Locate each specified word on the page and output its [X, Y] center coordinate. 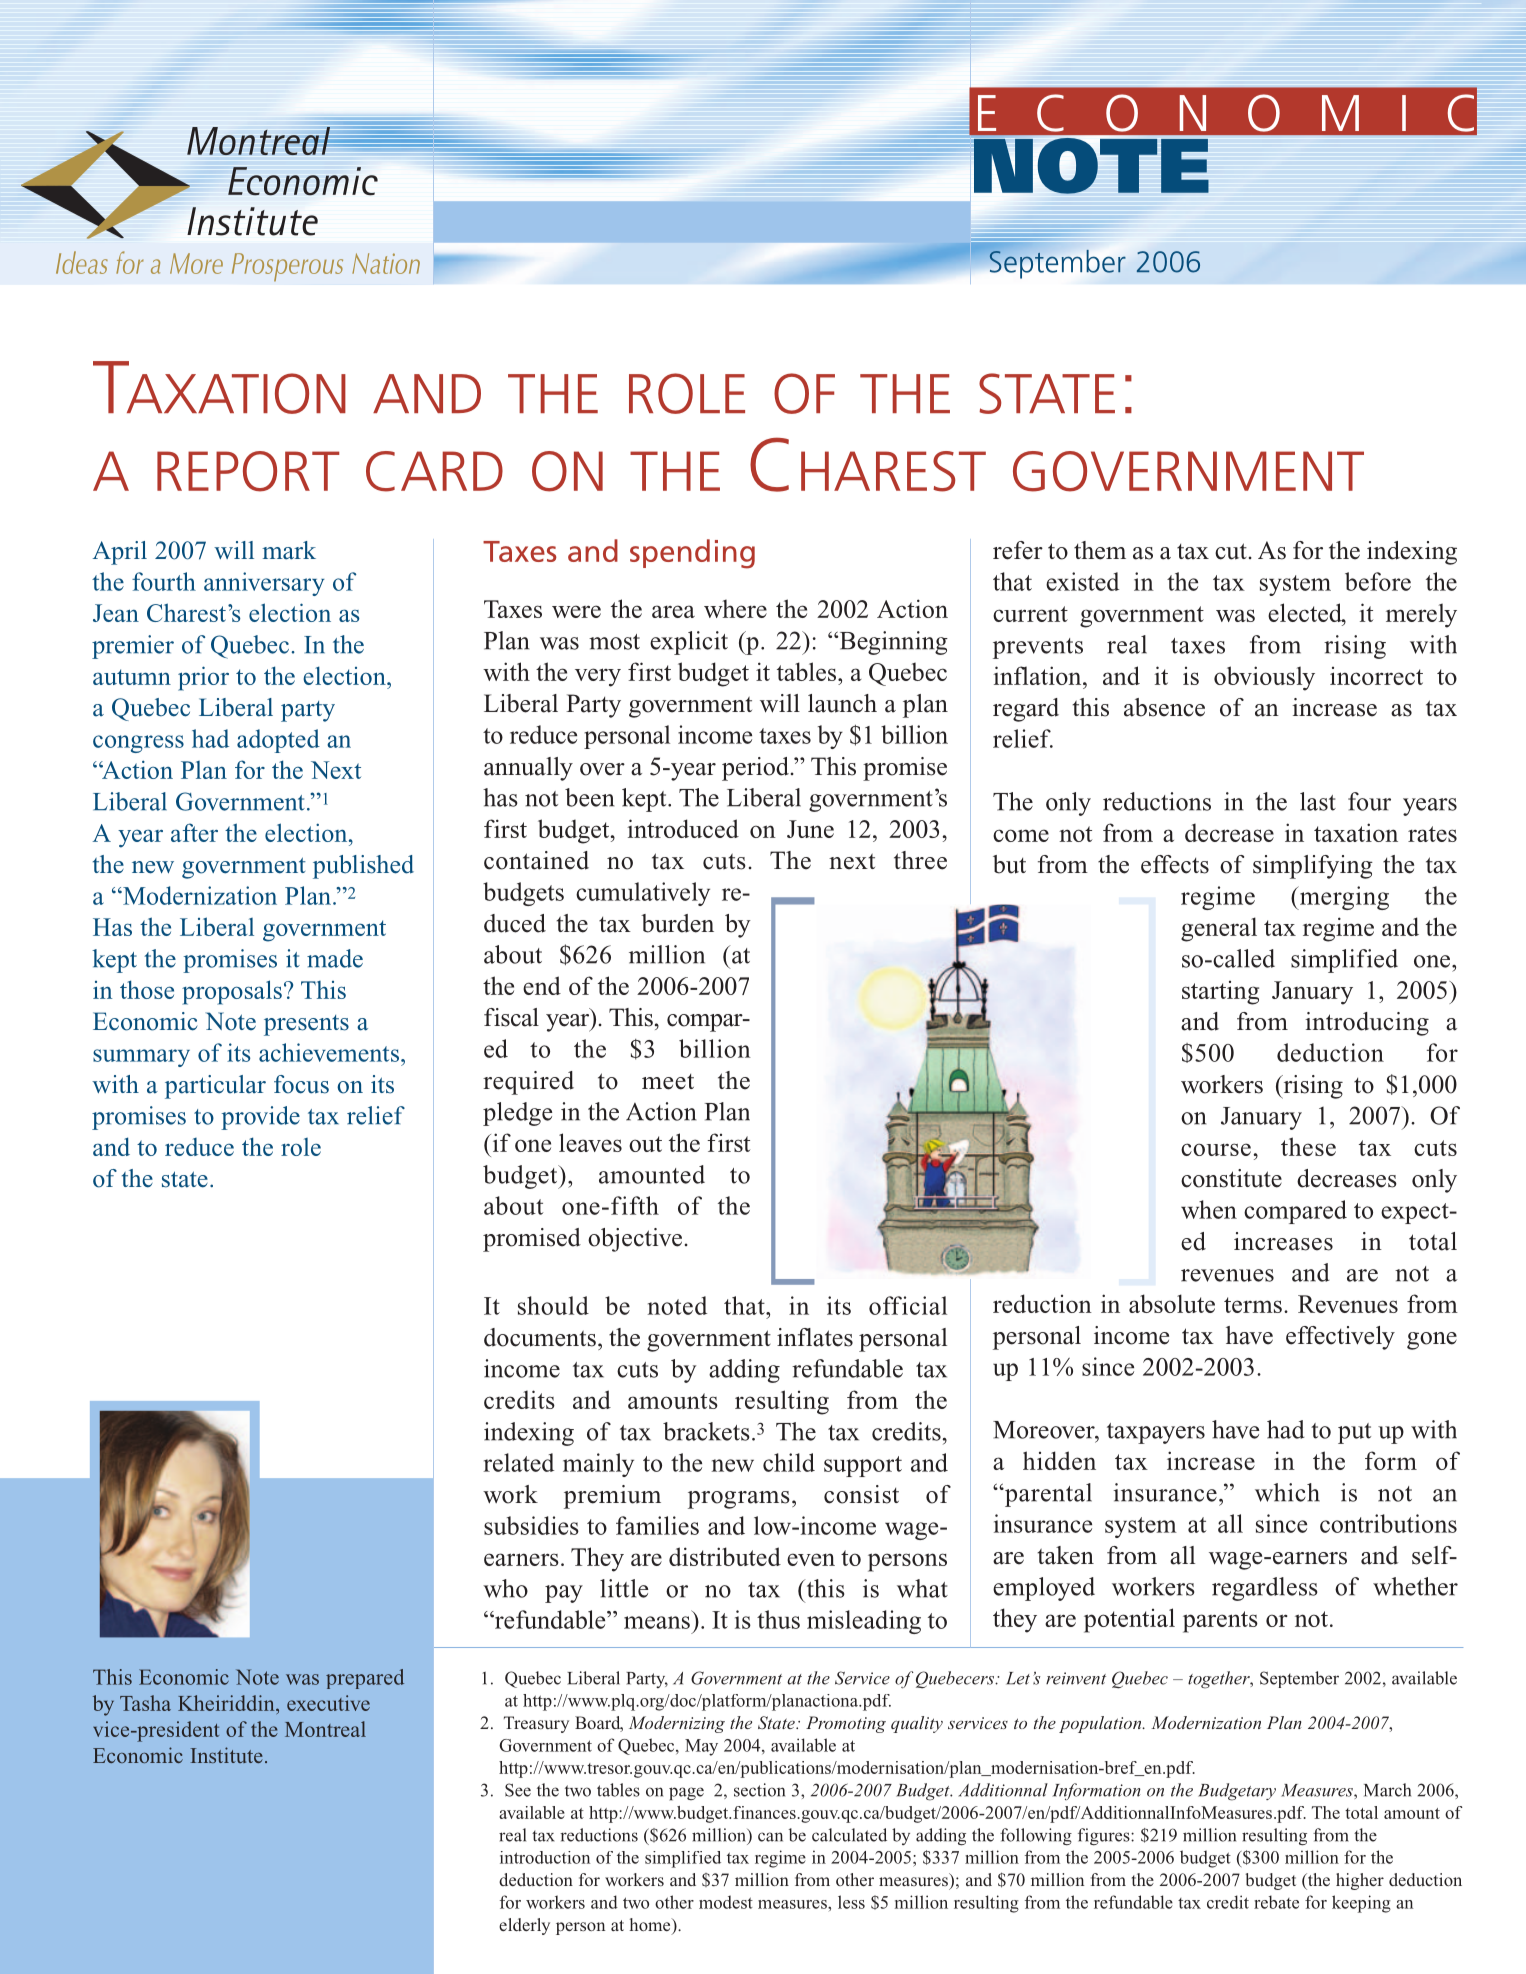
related [519, 1462]
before [1378, 581]
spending [692, 554]
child [789, 1462]
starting [1220, 993]
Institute [226, 1755]
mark [289, 550]
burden [677, 923]
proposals [232, 992]
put [1354, 1433]
